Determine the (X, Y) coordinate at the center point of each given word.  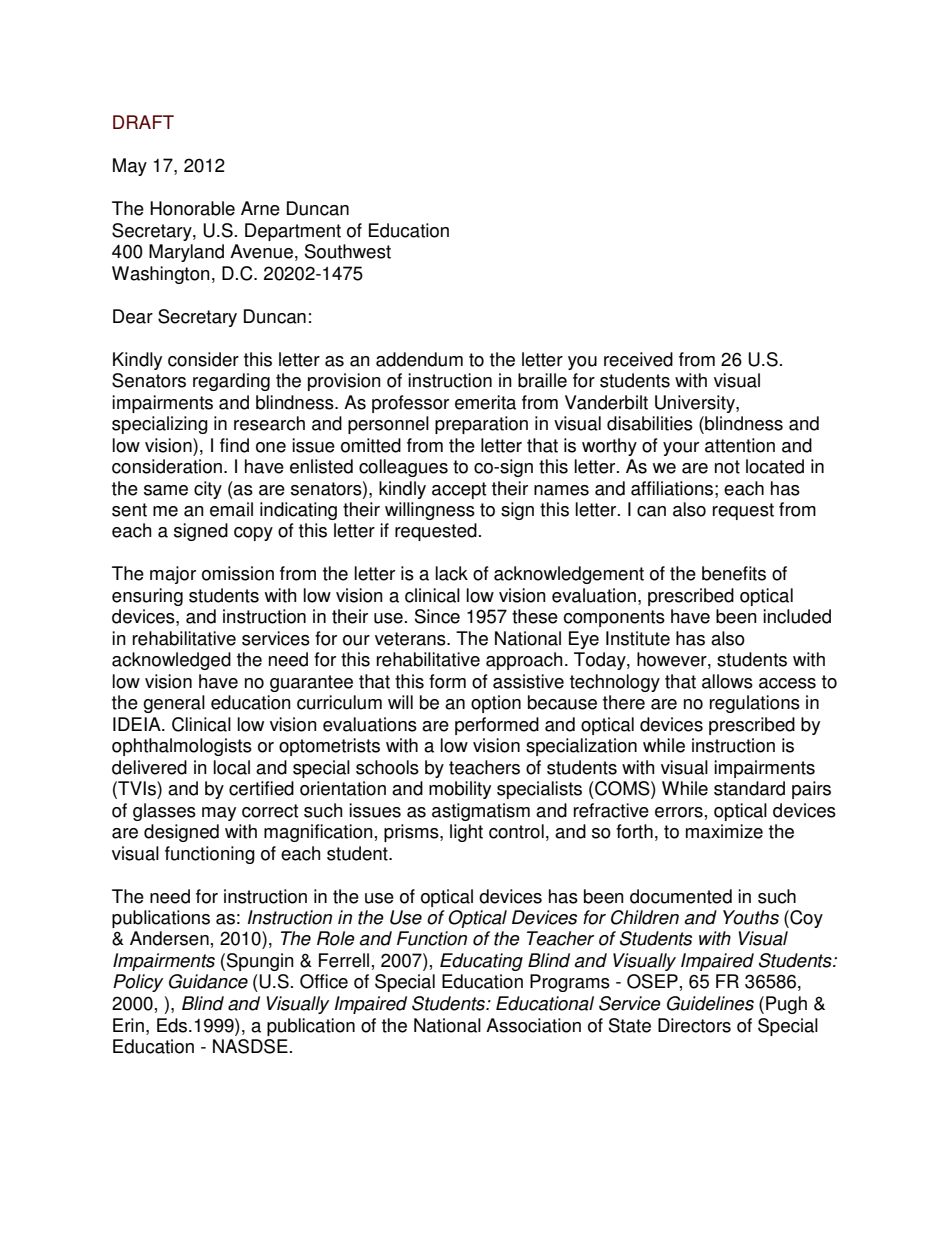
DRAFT (143, 122)
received (638, 359)
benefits (734, 573)
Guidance (208, 981)
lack (452, 573)
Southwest (348, 251)
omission (238, 573)
